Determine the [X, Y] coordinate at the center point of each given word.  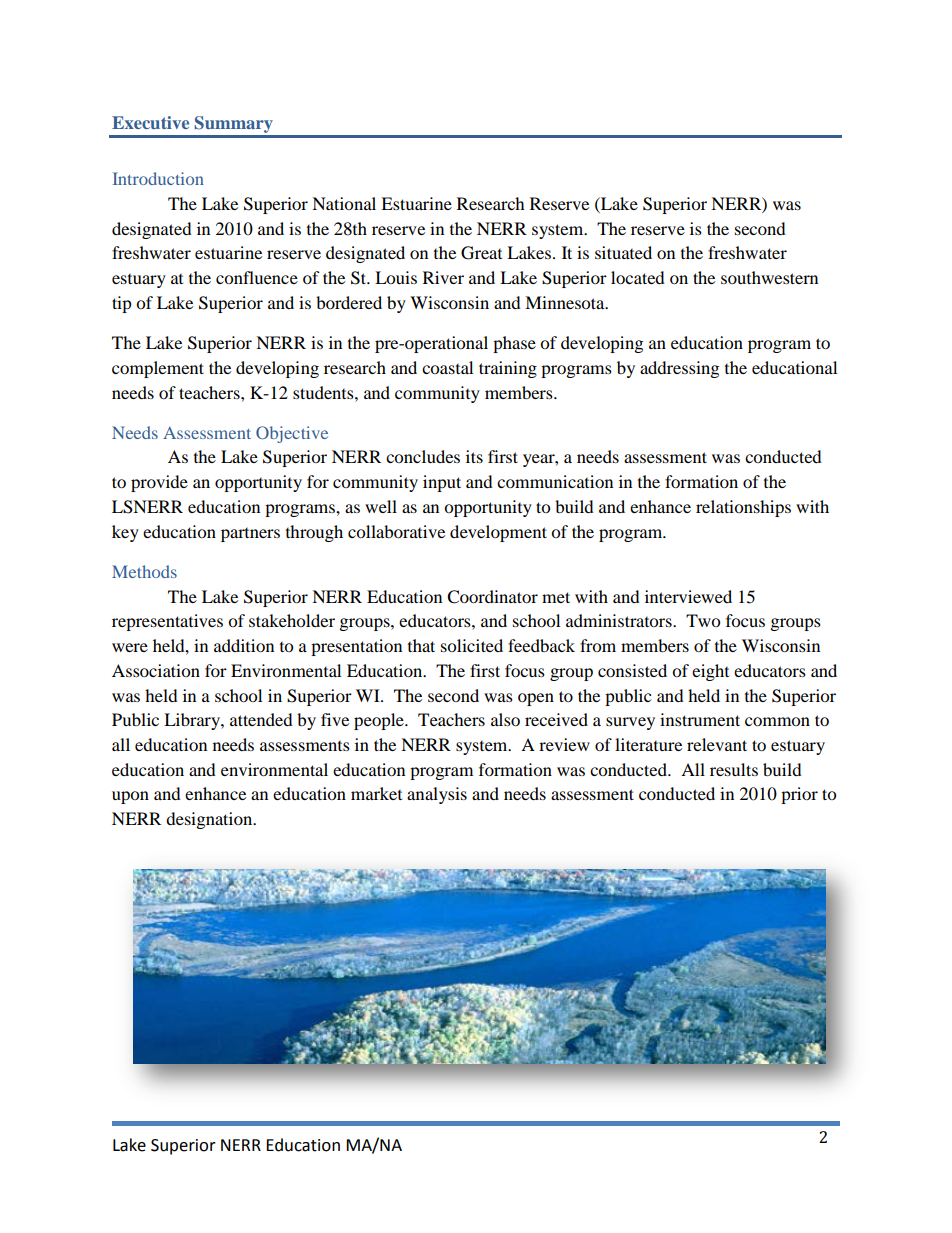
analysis [437, 795]
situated [623, 252]
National [344, 203]
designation [210, 820]
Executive [150, 122]
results [734, 769]
